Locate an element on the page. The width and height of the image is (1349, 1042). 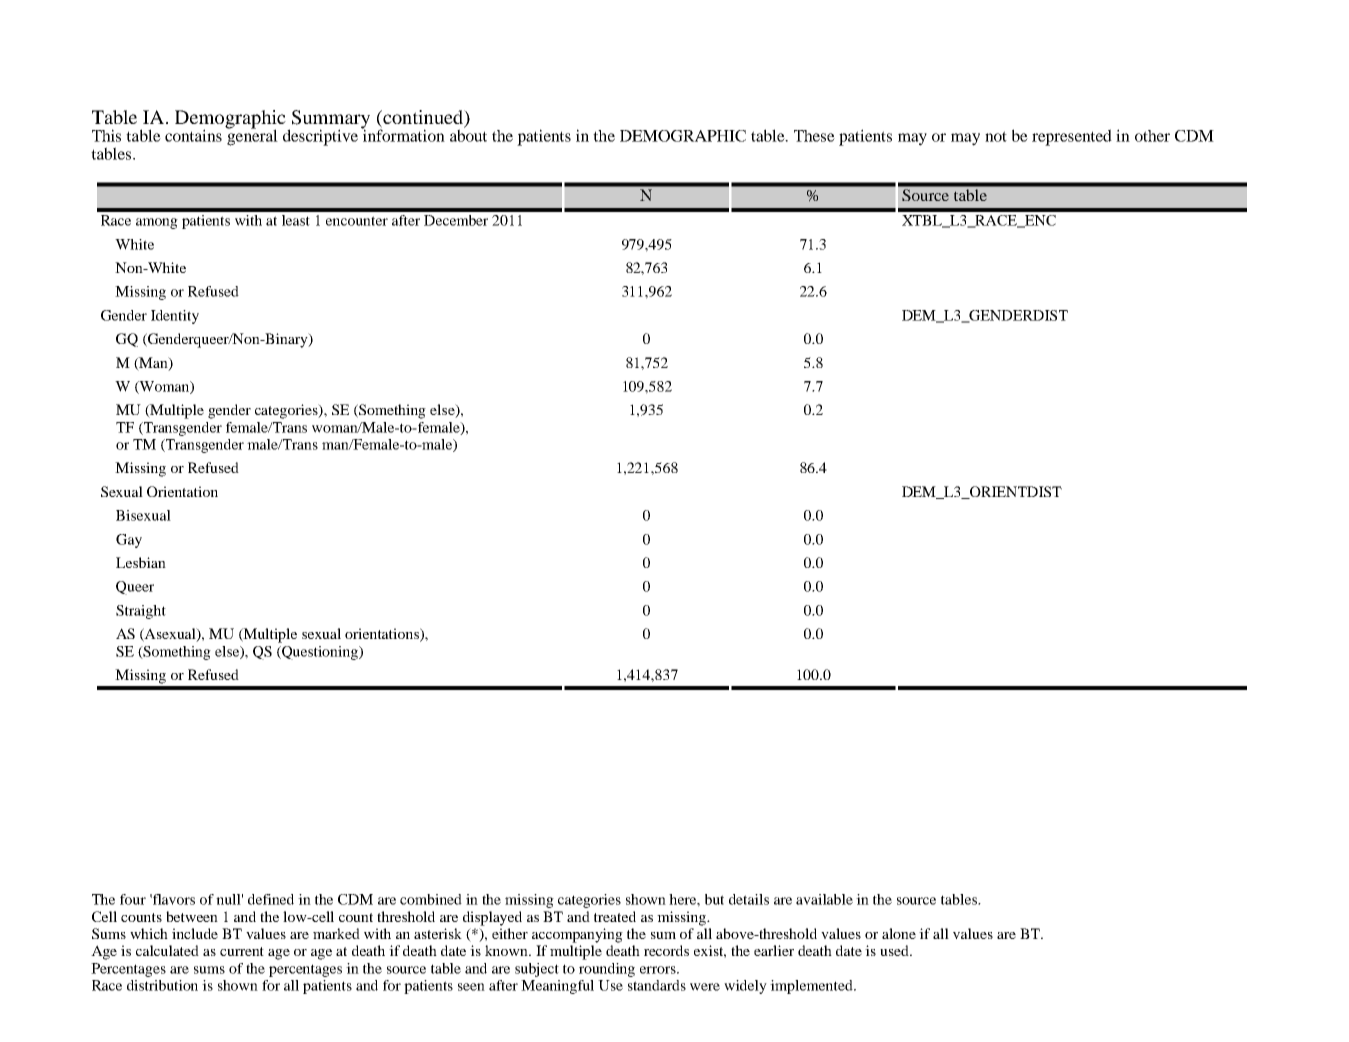
Gay is located at coordinates (129, 541).
